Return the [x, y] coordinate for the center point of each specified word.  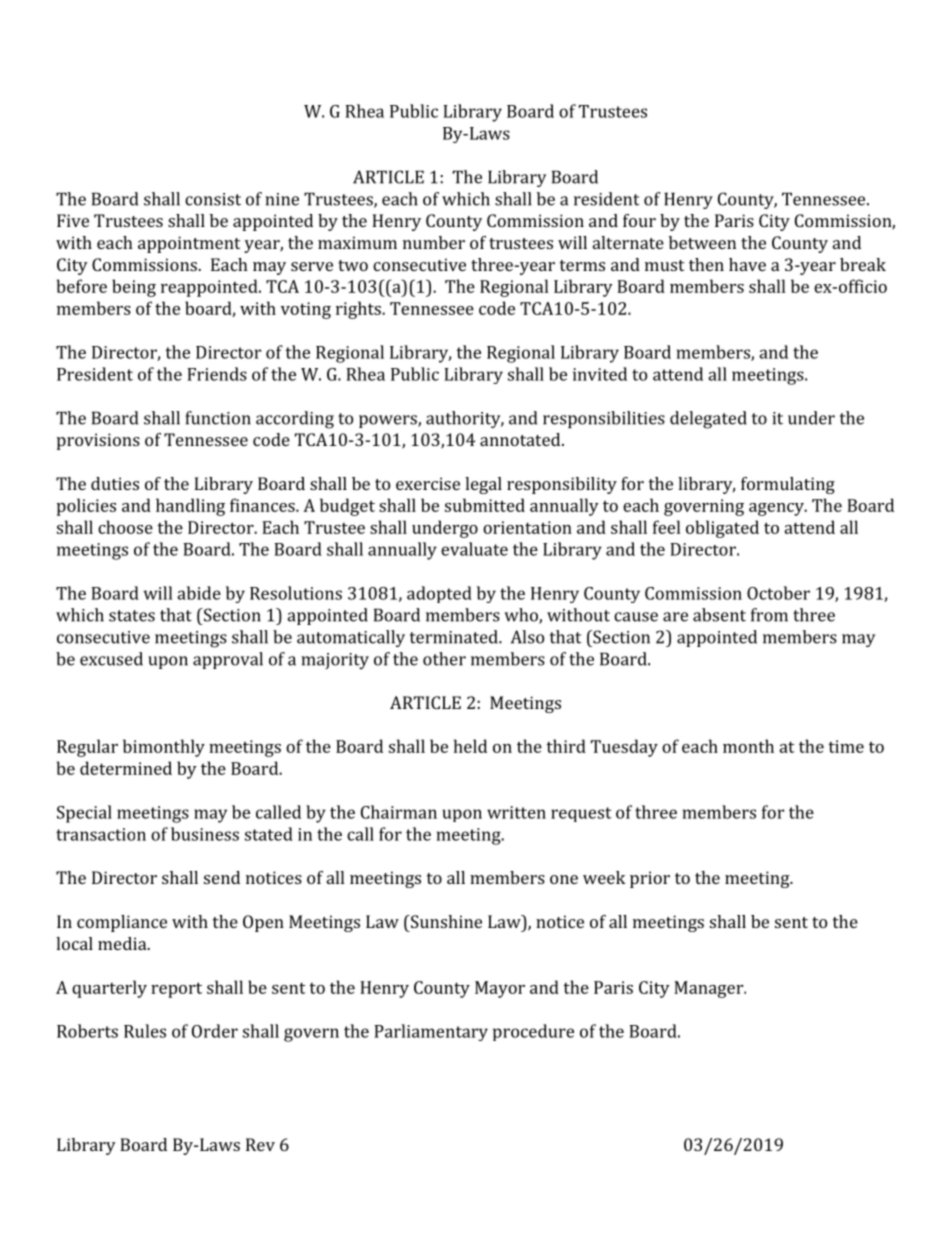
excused [111, 659]
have [747, 264]
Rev [260, 1144]
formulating [788, 485]
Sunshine [445, 921]
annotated [521, 439]
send [222, 877]
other [444, 659]
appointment [189, 244]
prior [650, 879]
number [434, 242]
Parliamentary [431, 1032]
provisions [98, 441]
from [769, 615]
